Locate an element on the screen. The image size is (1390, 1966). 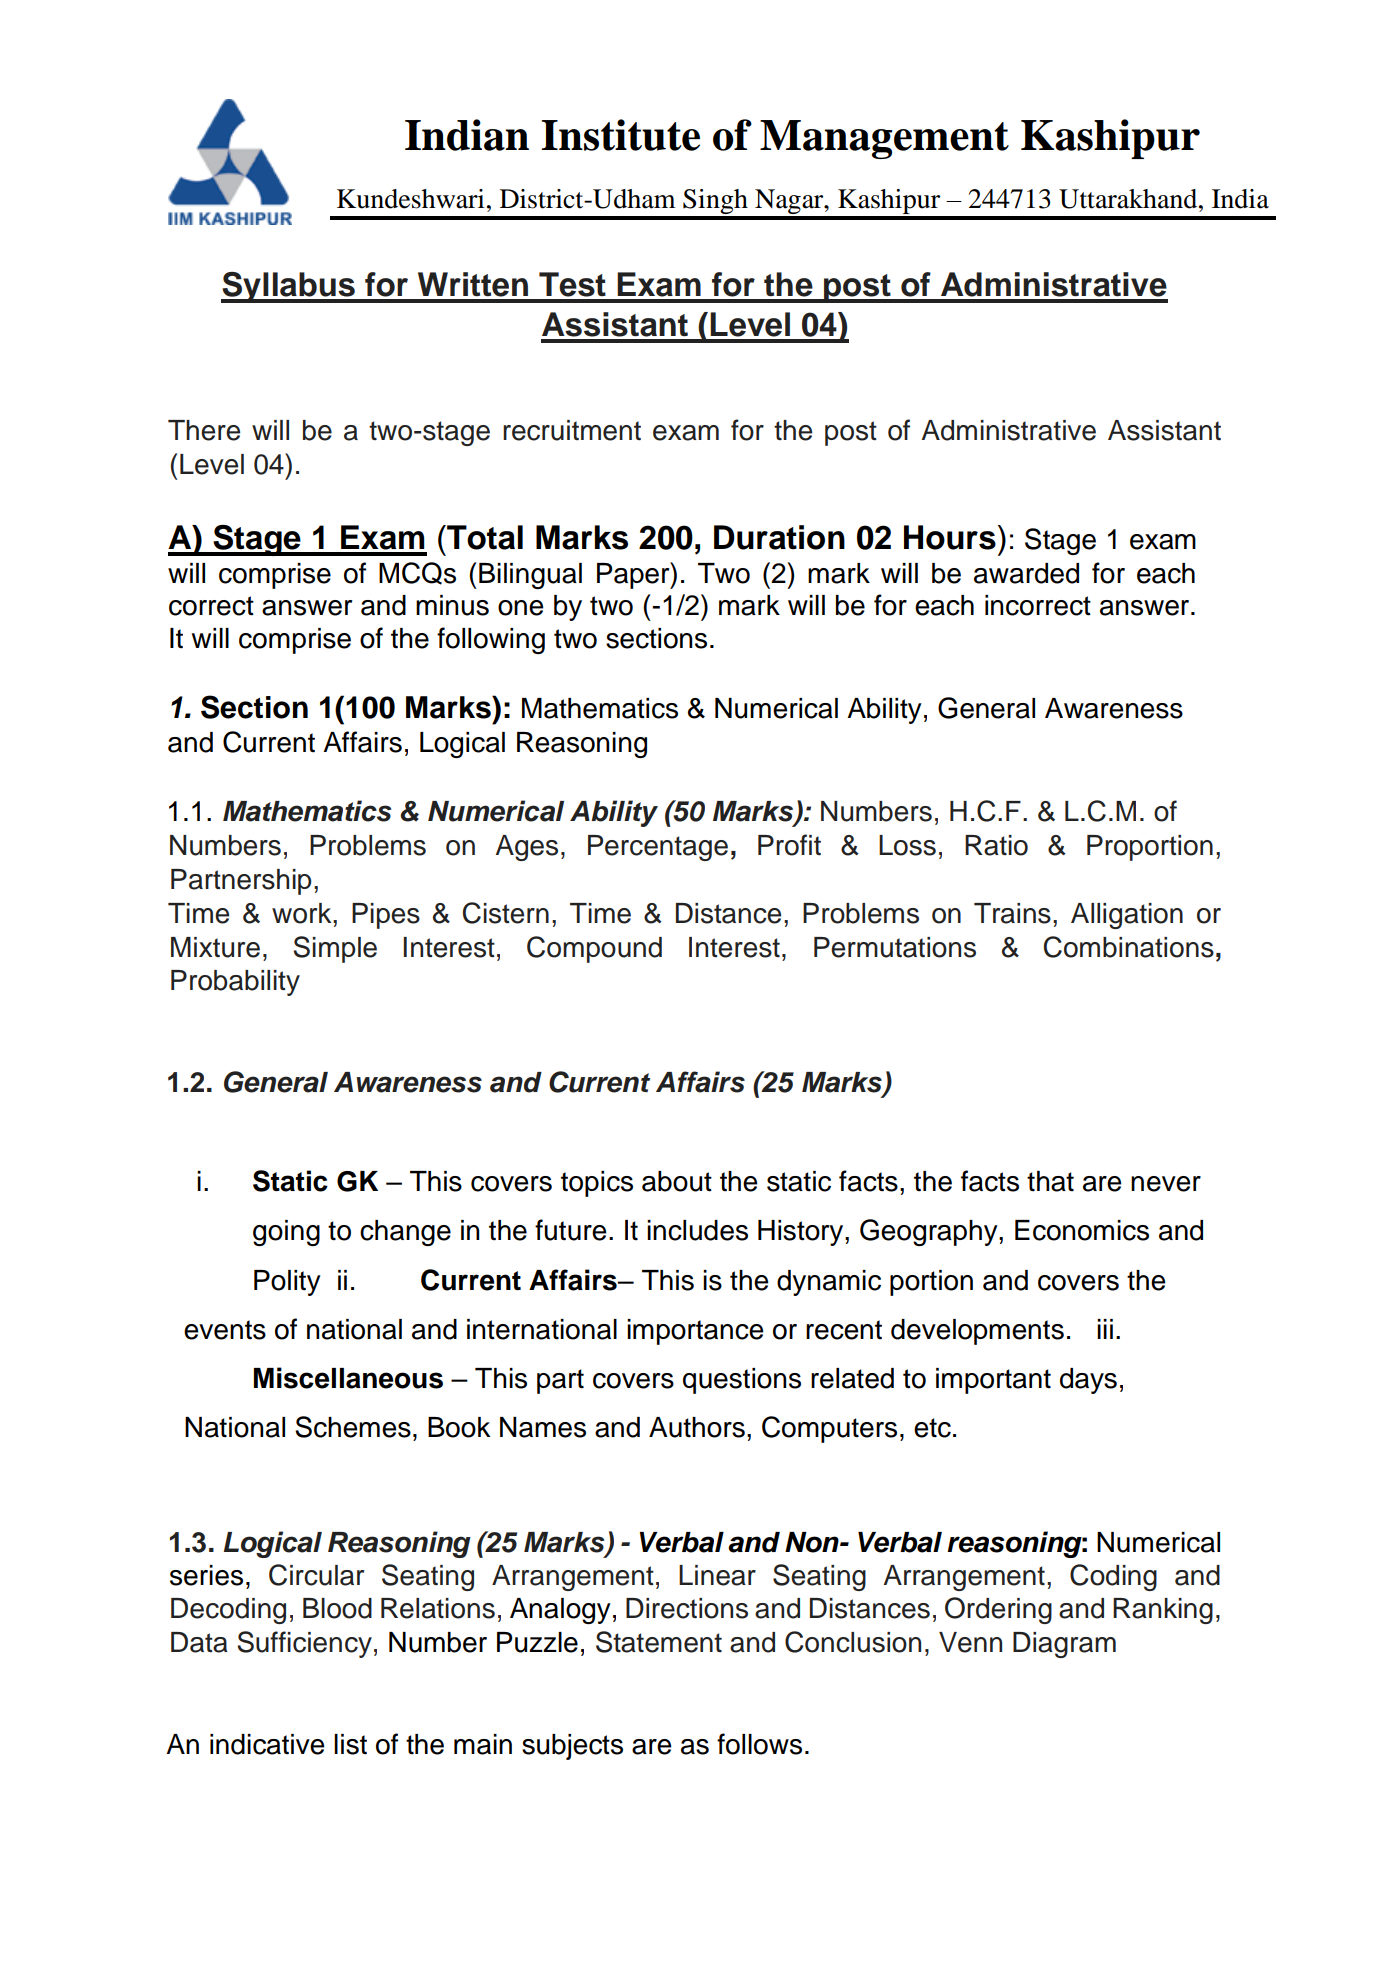
iii is located at coordinates (1105, 1329).
